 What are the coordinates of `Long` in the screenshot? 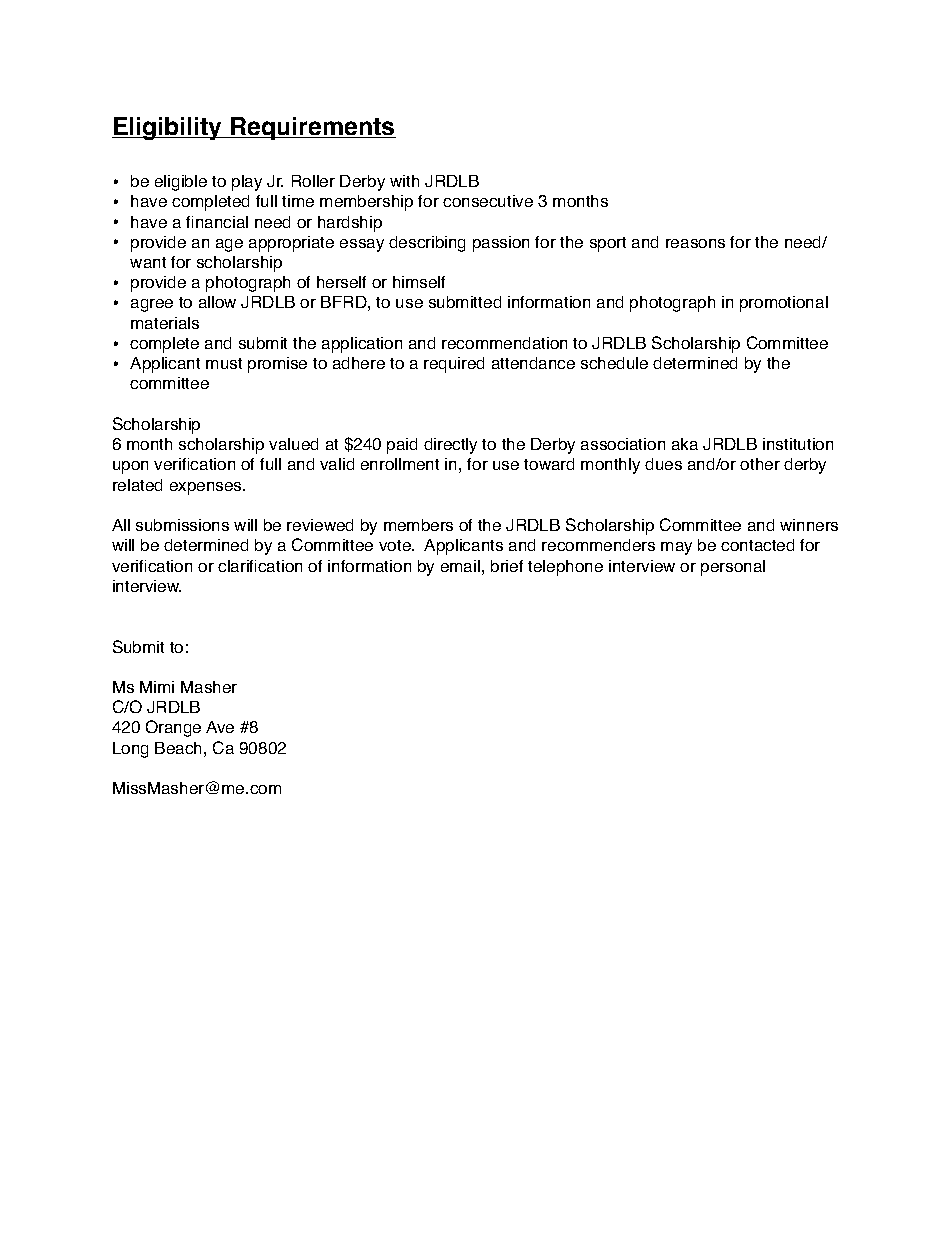 It's located at (130, 750).
